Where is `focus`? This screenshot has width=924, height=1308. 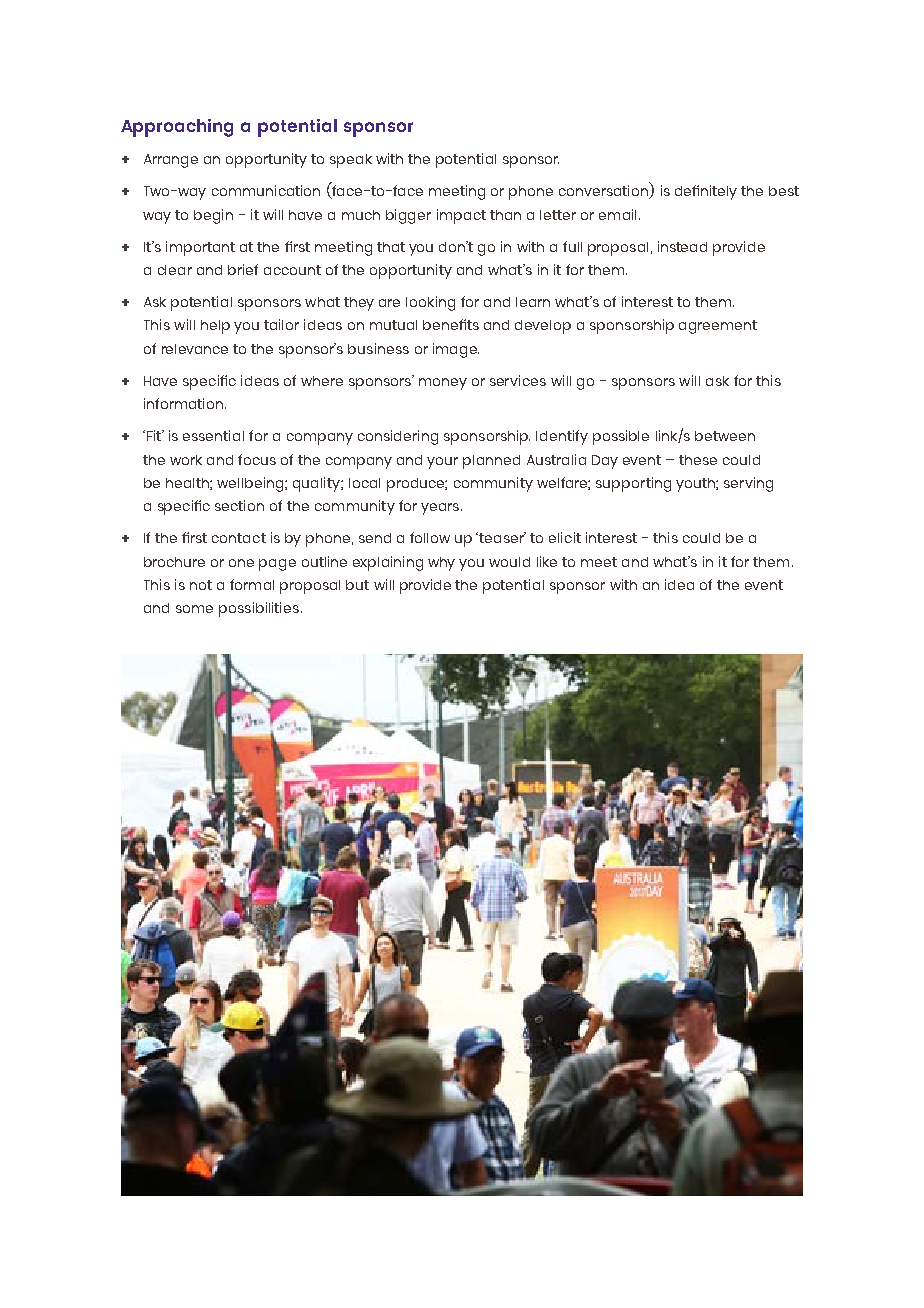
focus is located at coordinates (257, 459).
